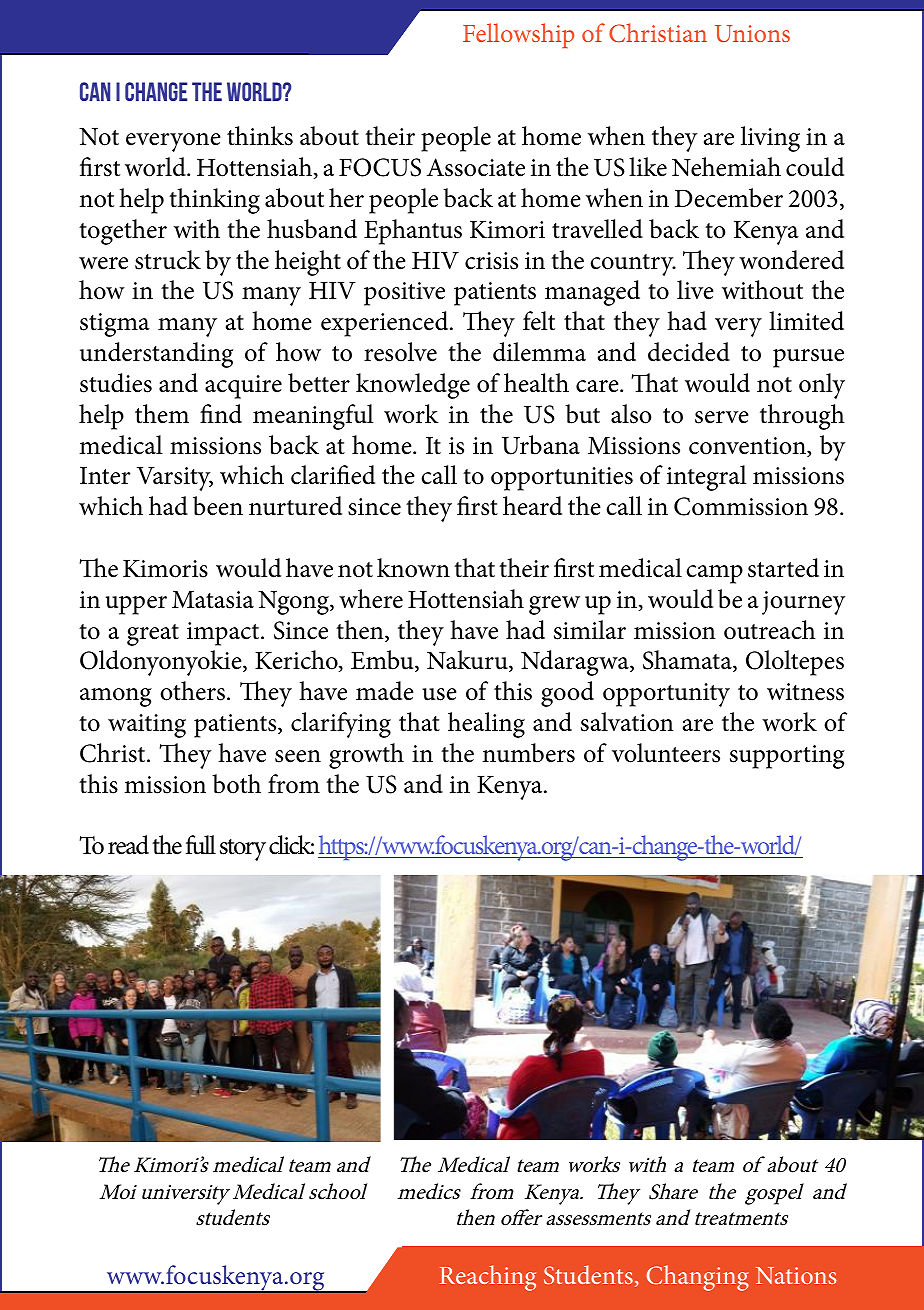 The width and height of the page is (924, 1310). What do you see at coordinates (518, 35) in the page?
I see `Fellowship` at bounding box center [518, 35].
